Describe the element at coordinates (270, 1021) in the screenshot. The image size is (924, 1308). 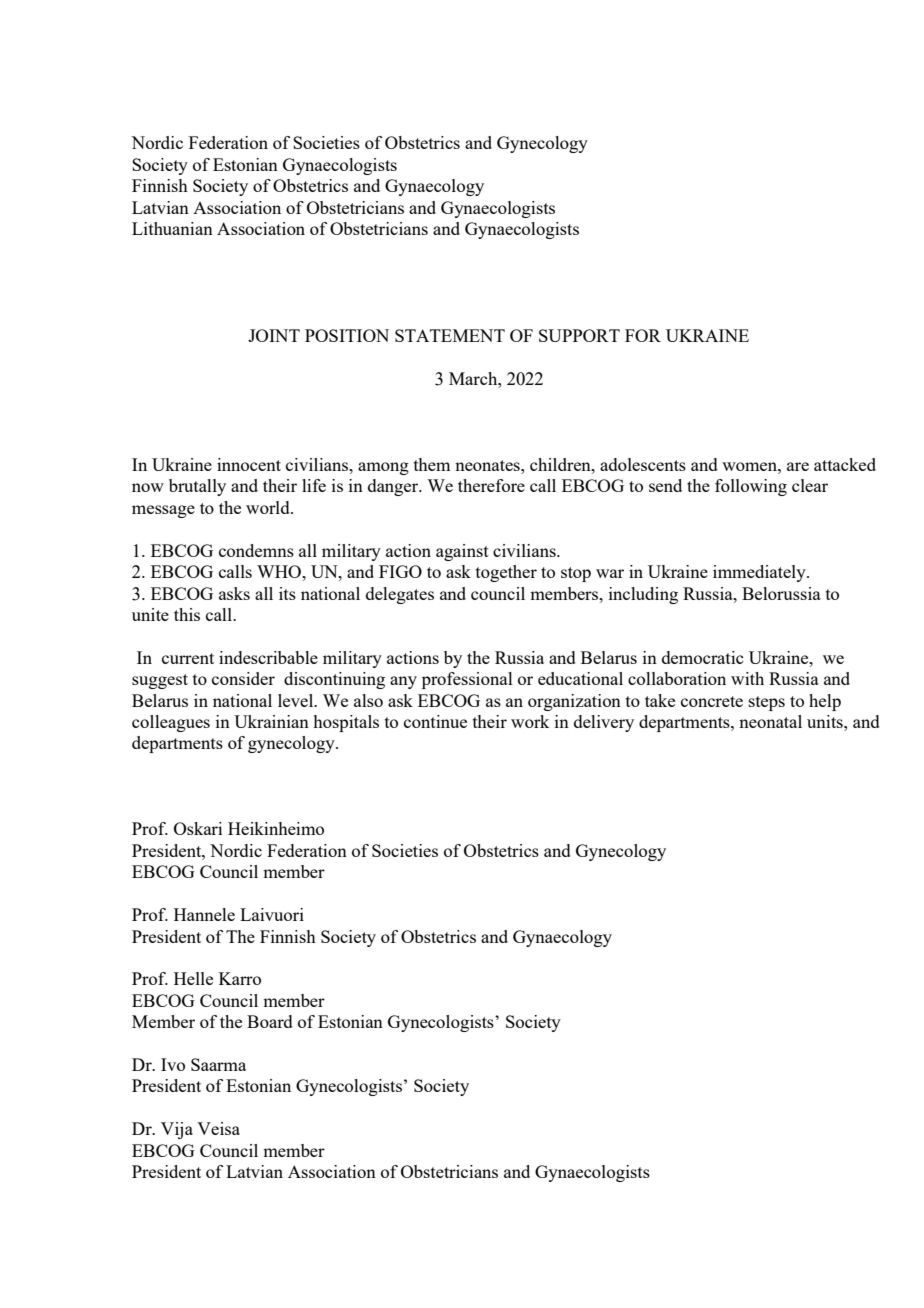
I see `Board` at that location.
